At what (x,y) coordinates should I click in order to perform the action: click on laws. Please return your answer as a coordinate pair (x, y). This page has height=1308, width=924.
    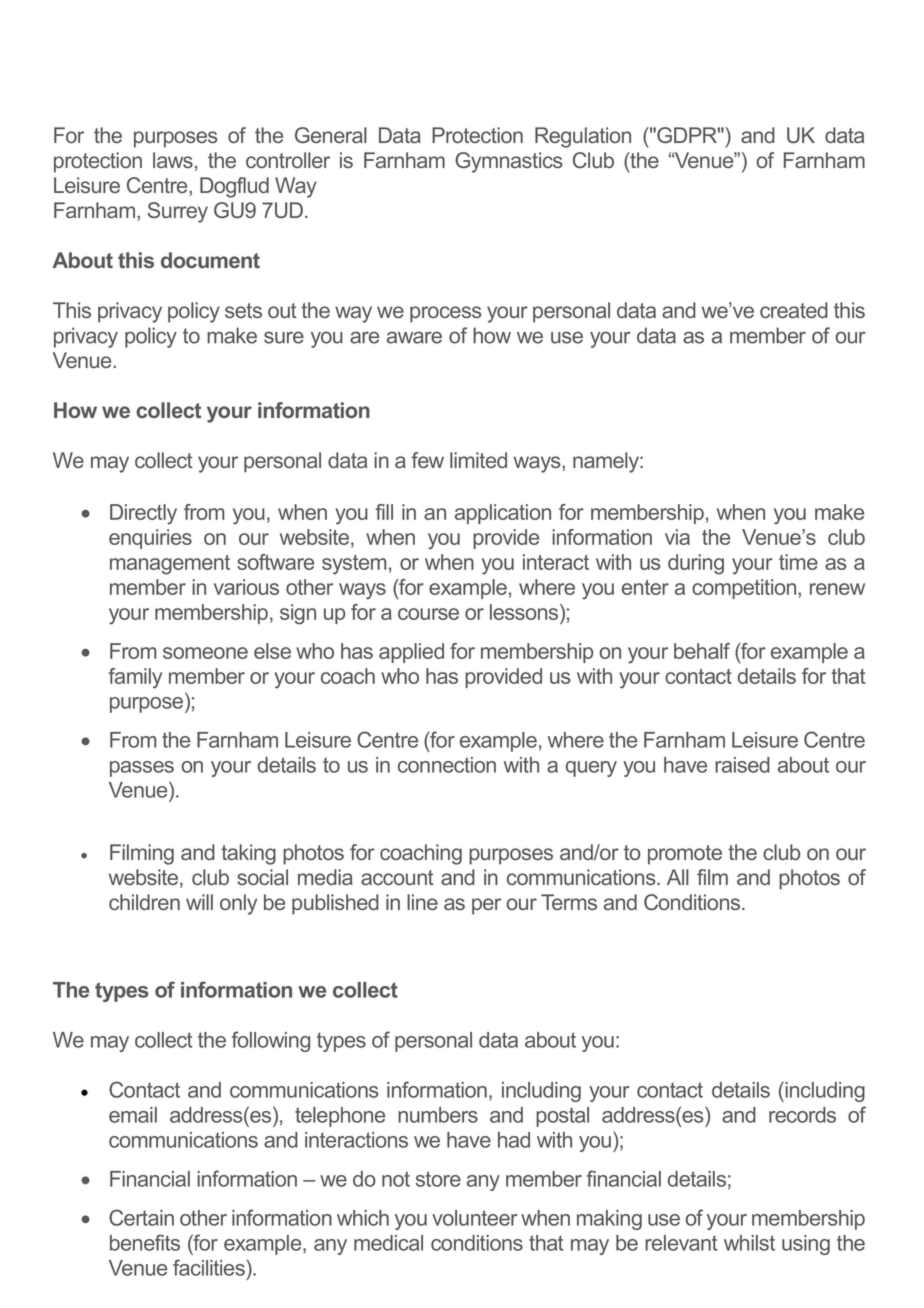
    Looking at the image, I should click on (173, 160).
